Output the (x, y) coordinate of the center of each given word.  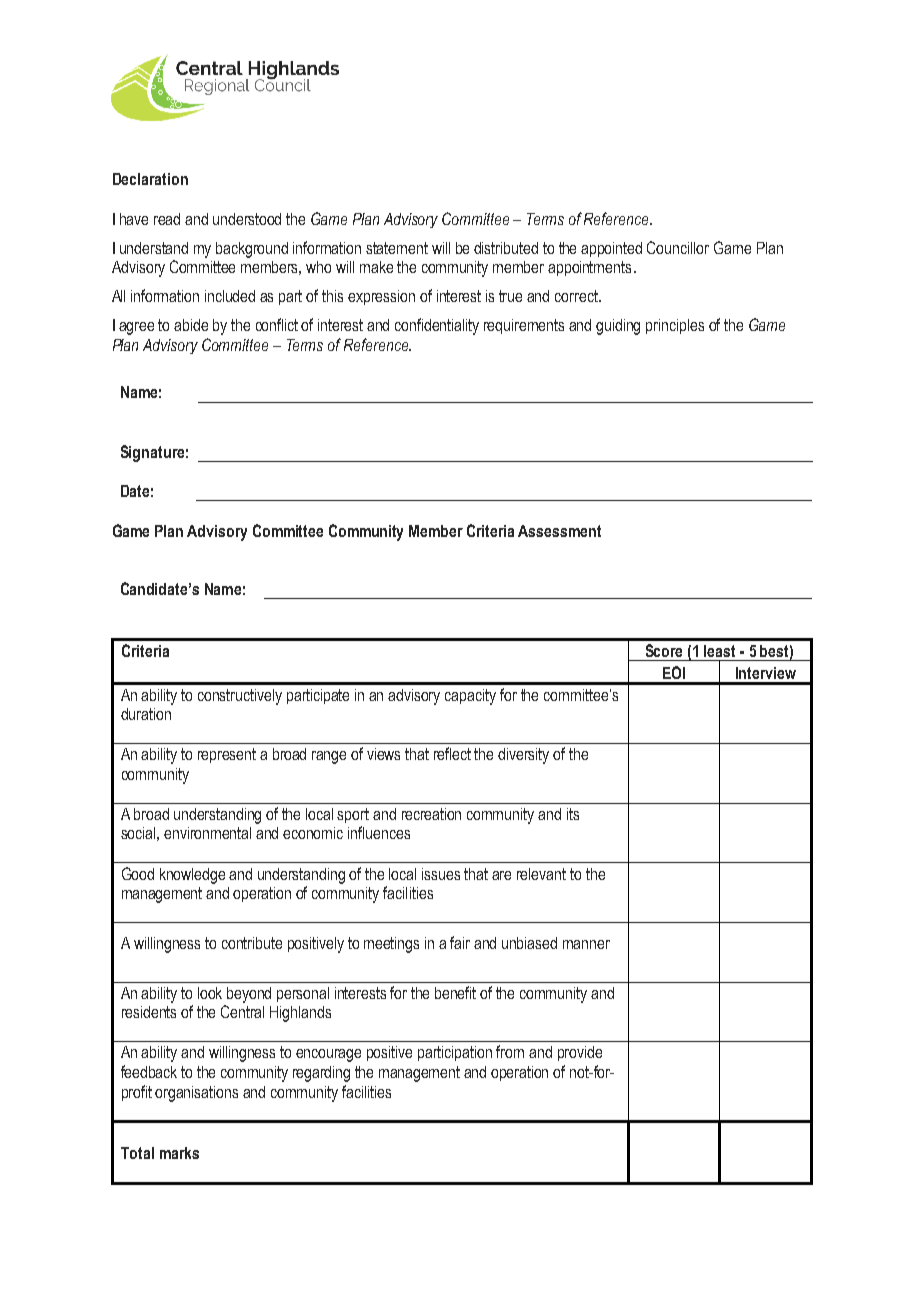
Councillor (678, 247)
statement (397, 248)
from (510, 1051)
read (167, 219)
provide (580, 1053)
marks (179, 1153)
